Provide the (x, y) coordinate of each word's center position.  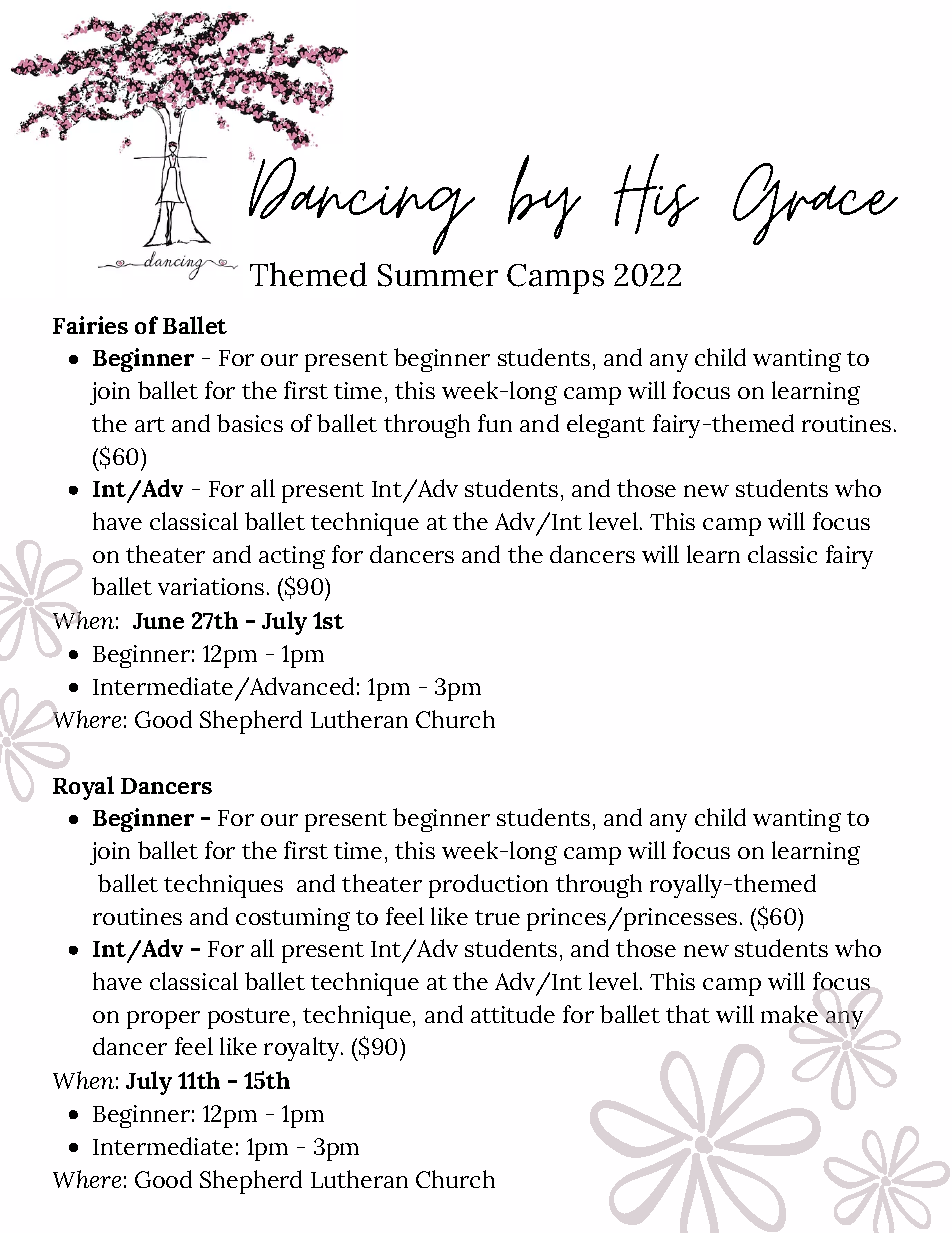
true (497, 917)
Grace (815, 204)
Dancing (362, 204)
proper (163, 1020)
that (688, 1014)
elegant (606, 426)
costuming (293, 919)
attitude (513, 1014)
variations (211, 586)
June (158, 621)
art (150, 424)
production (488, 886)
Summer (438, 275)
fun (495, 423)
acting (292, 557)
